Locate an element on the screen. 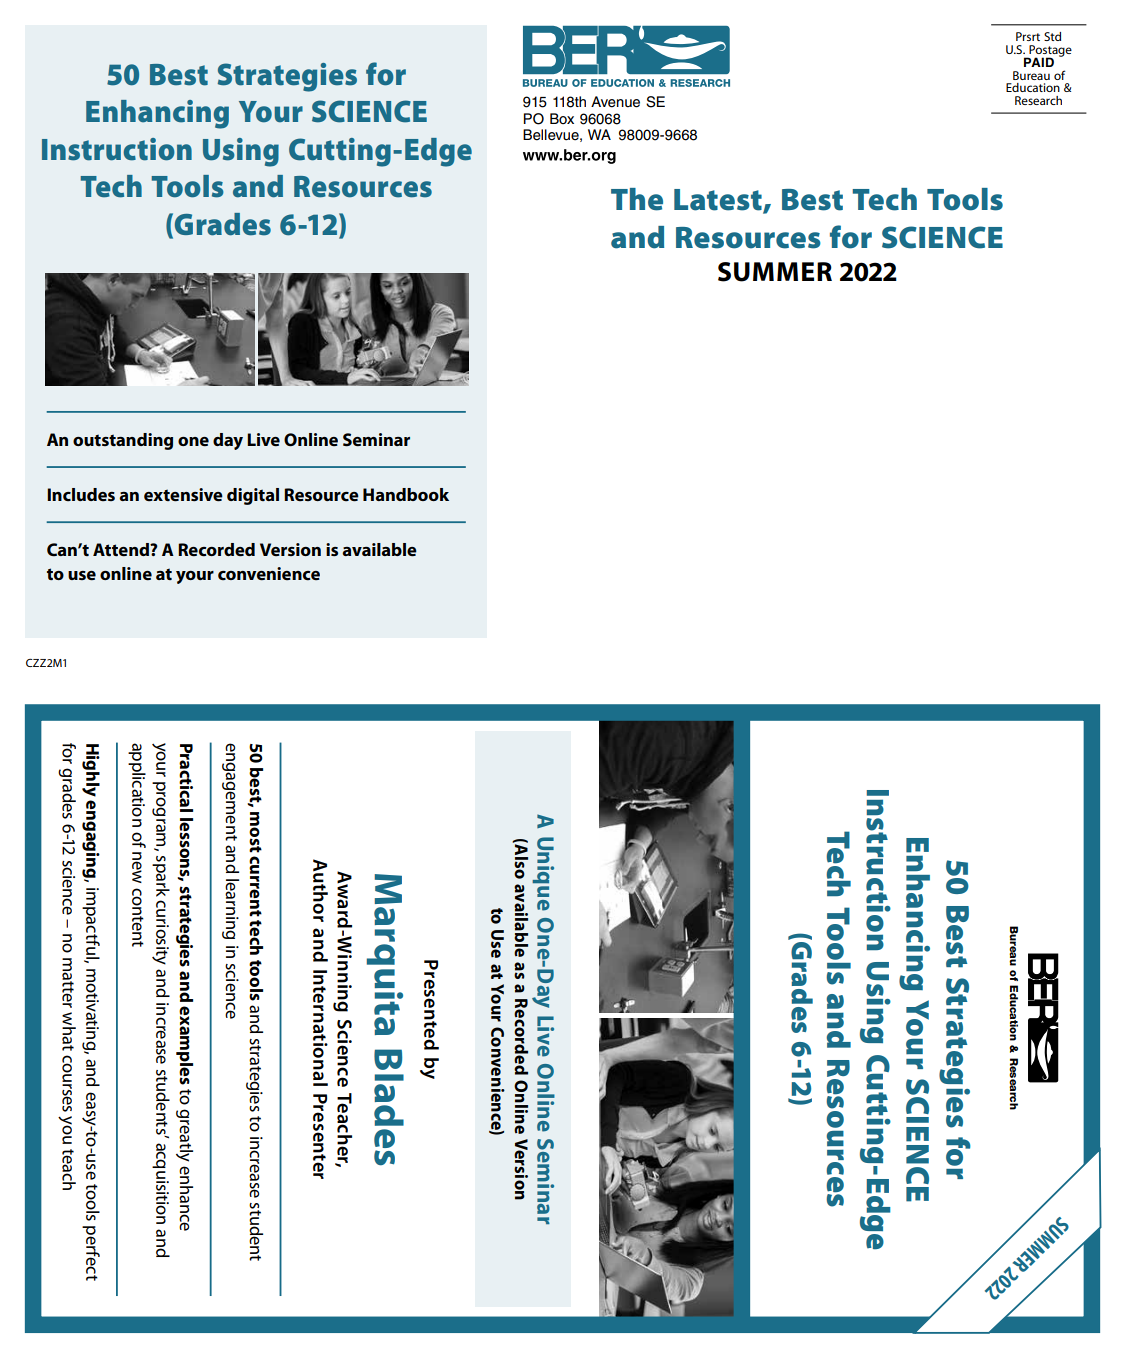  Handbook is located at coordinates (406, 494).
